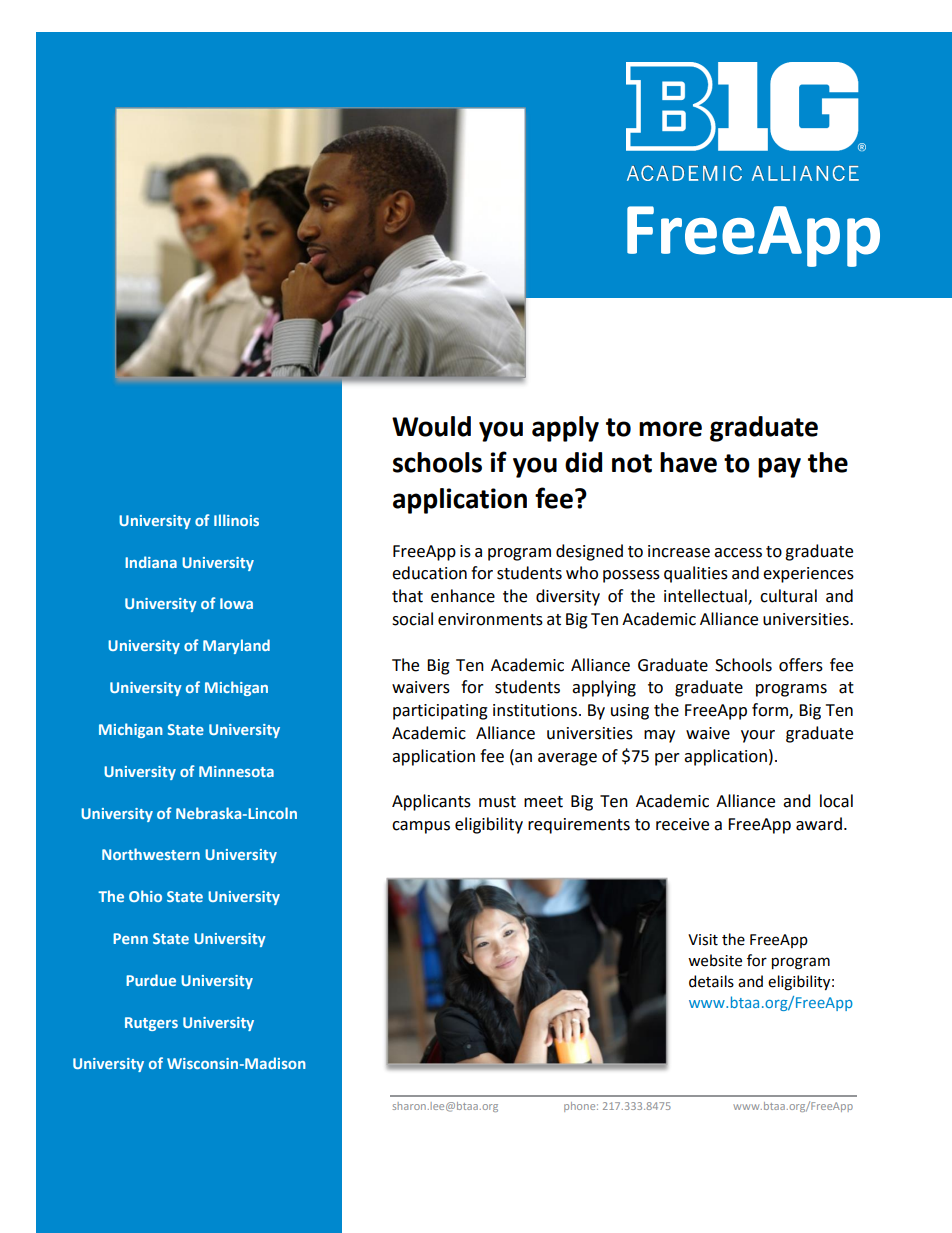 The image size is (952, 1233). Describe the element at coordinates (703, 940) in the page. I see `Visit` at that location.
